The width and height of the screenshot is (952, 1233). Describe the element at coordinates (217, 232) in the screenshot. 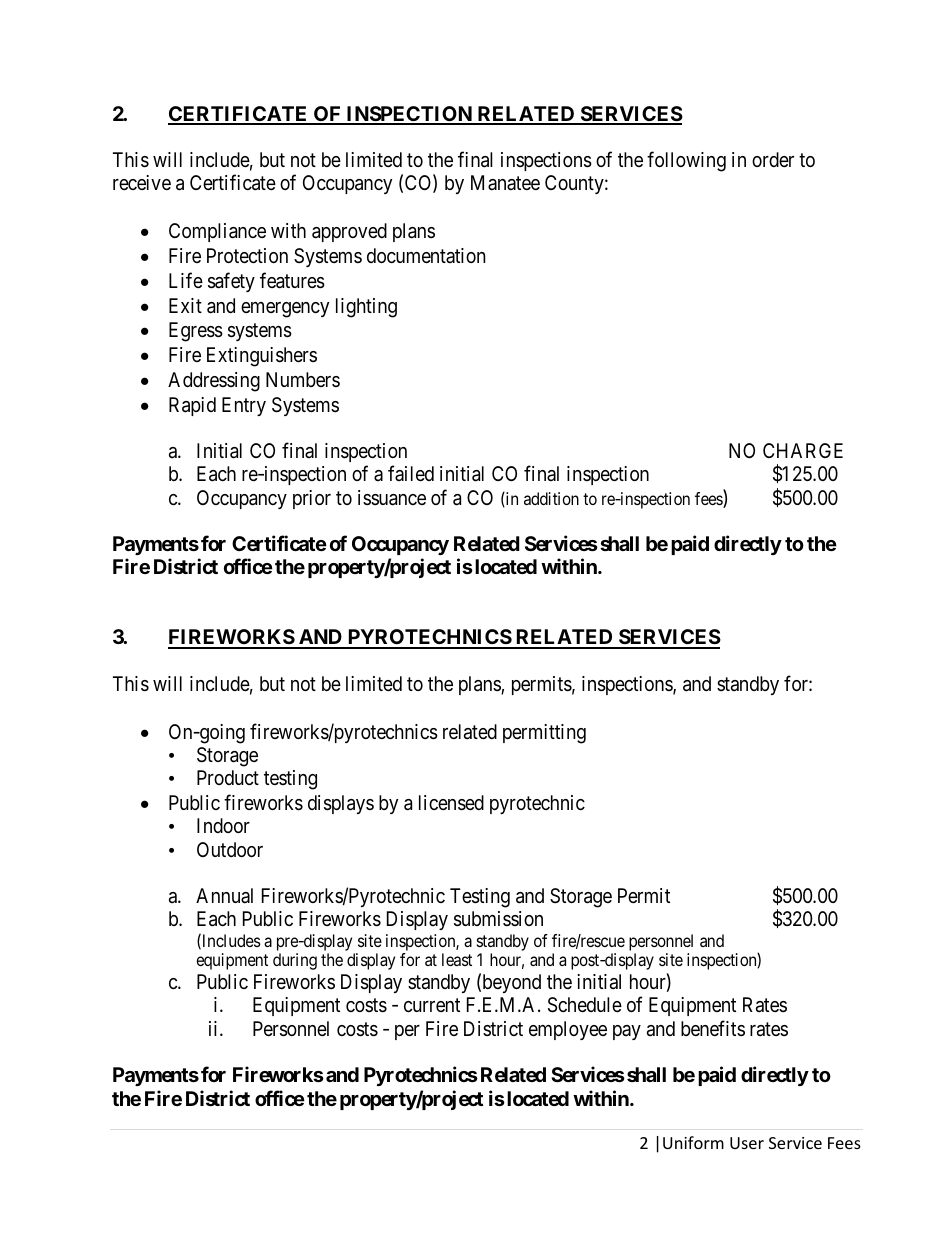

I see `Compliance` at that location.
